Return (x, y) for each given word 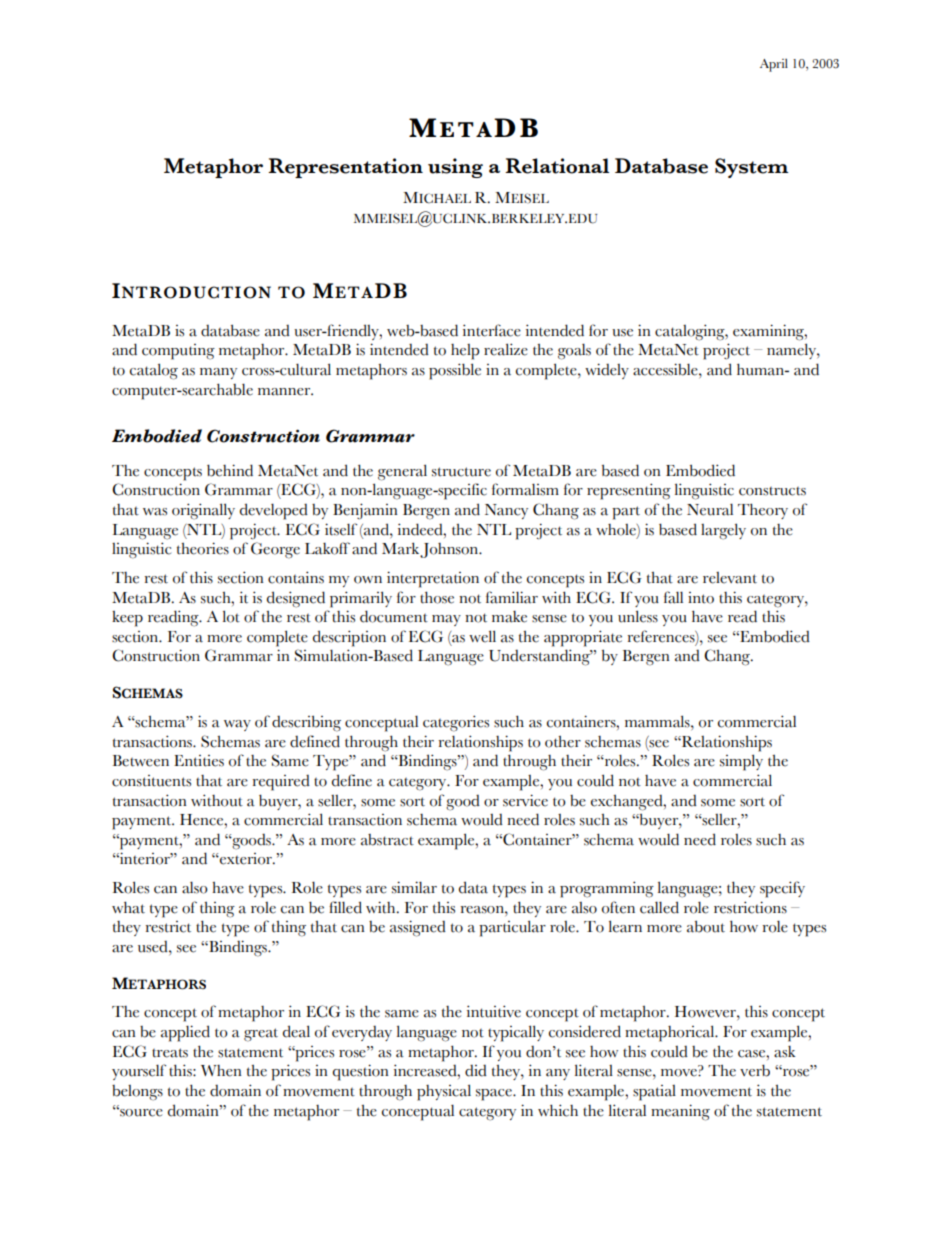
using (455, 168)
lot (231, 616)
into (701, 598)
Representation (345, 168)
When (221, 1071)
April (774, 65)
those (437, 597)
